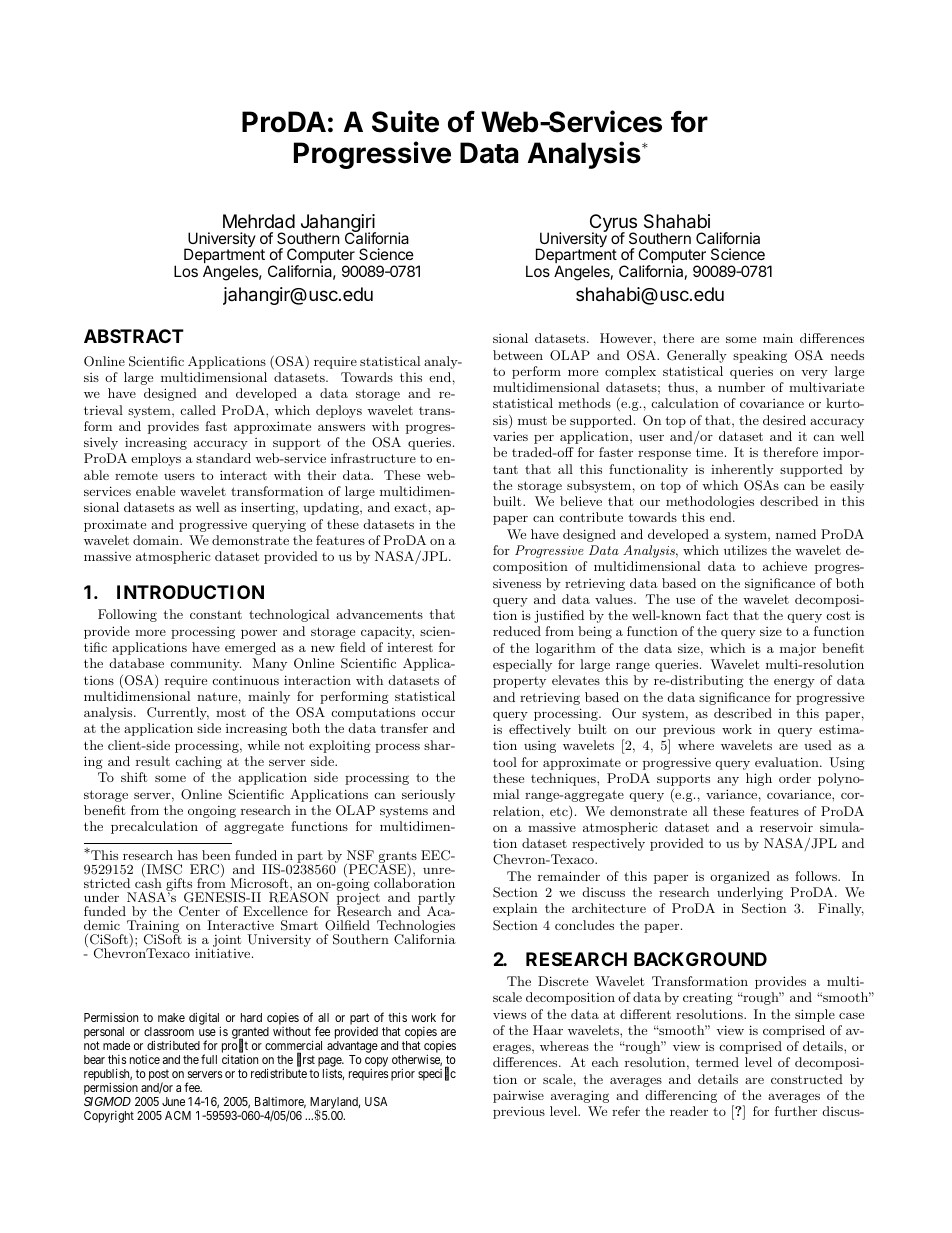 Image resolution: width=952 pixels, height=1233 pixels. What do you see at coordinates (741, 387) in the screenshot?
I see `number` at bounding box center [741, 387].
